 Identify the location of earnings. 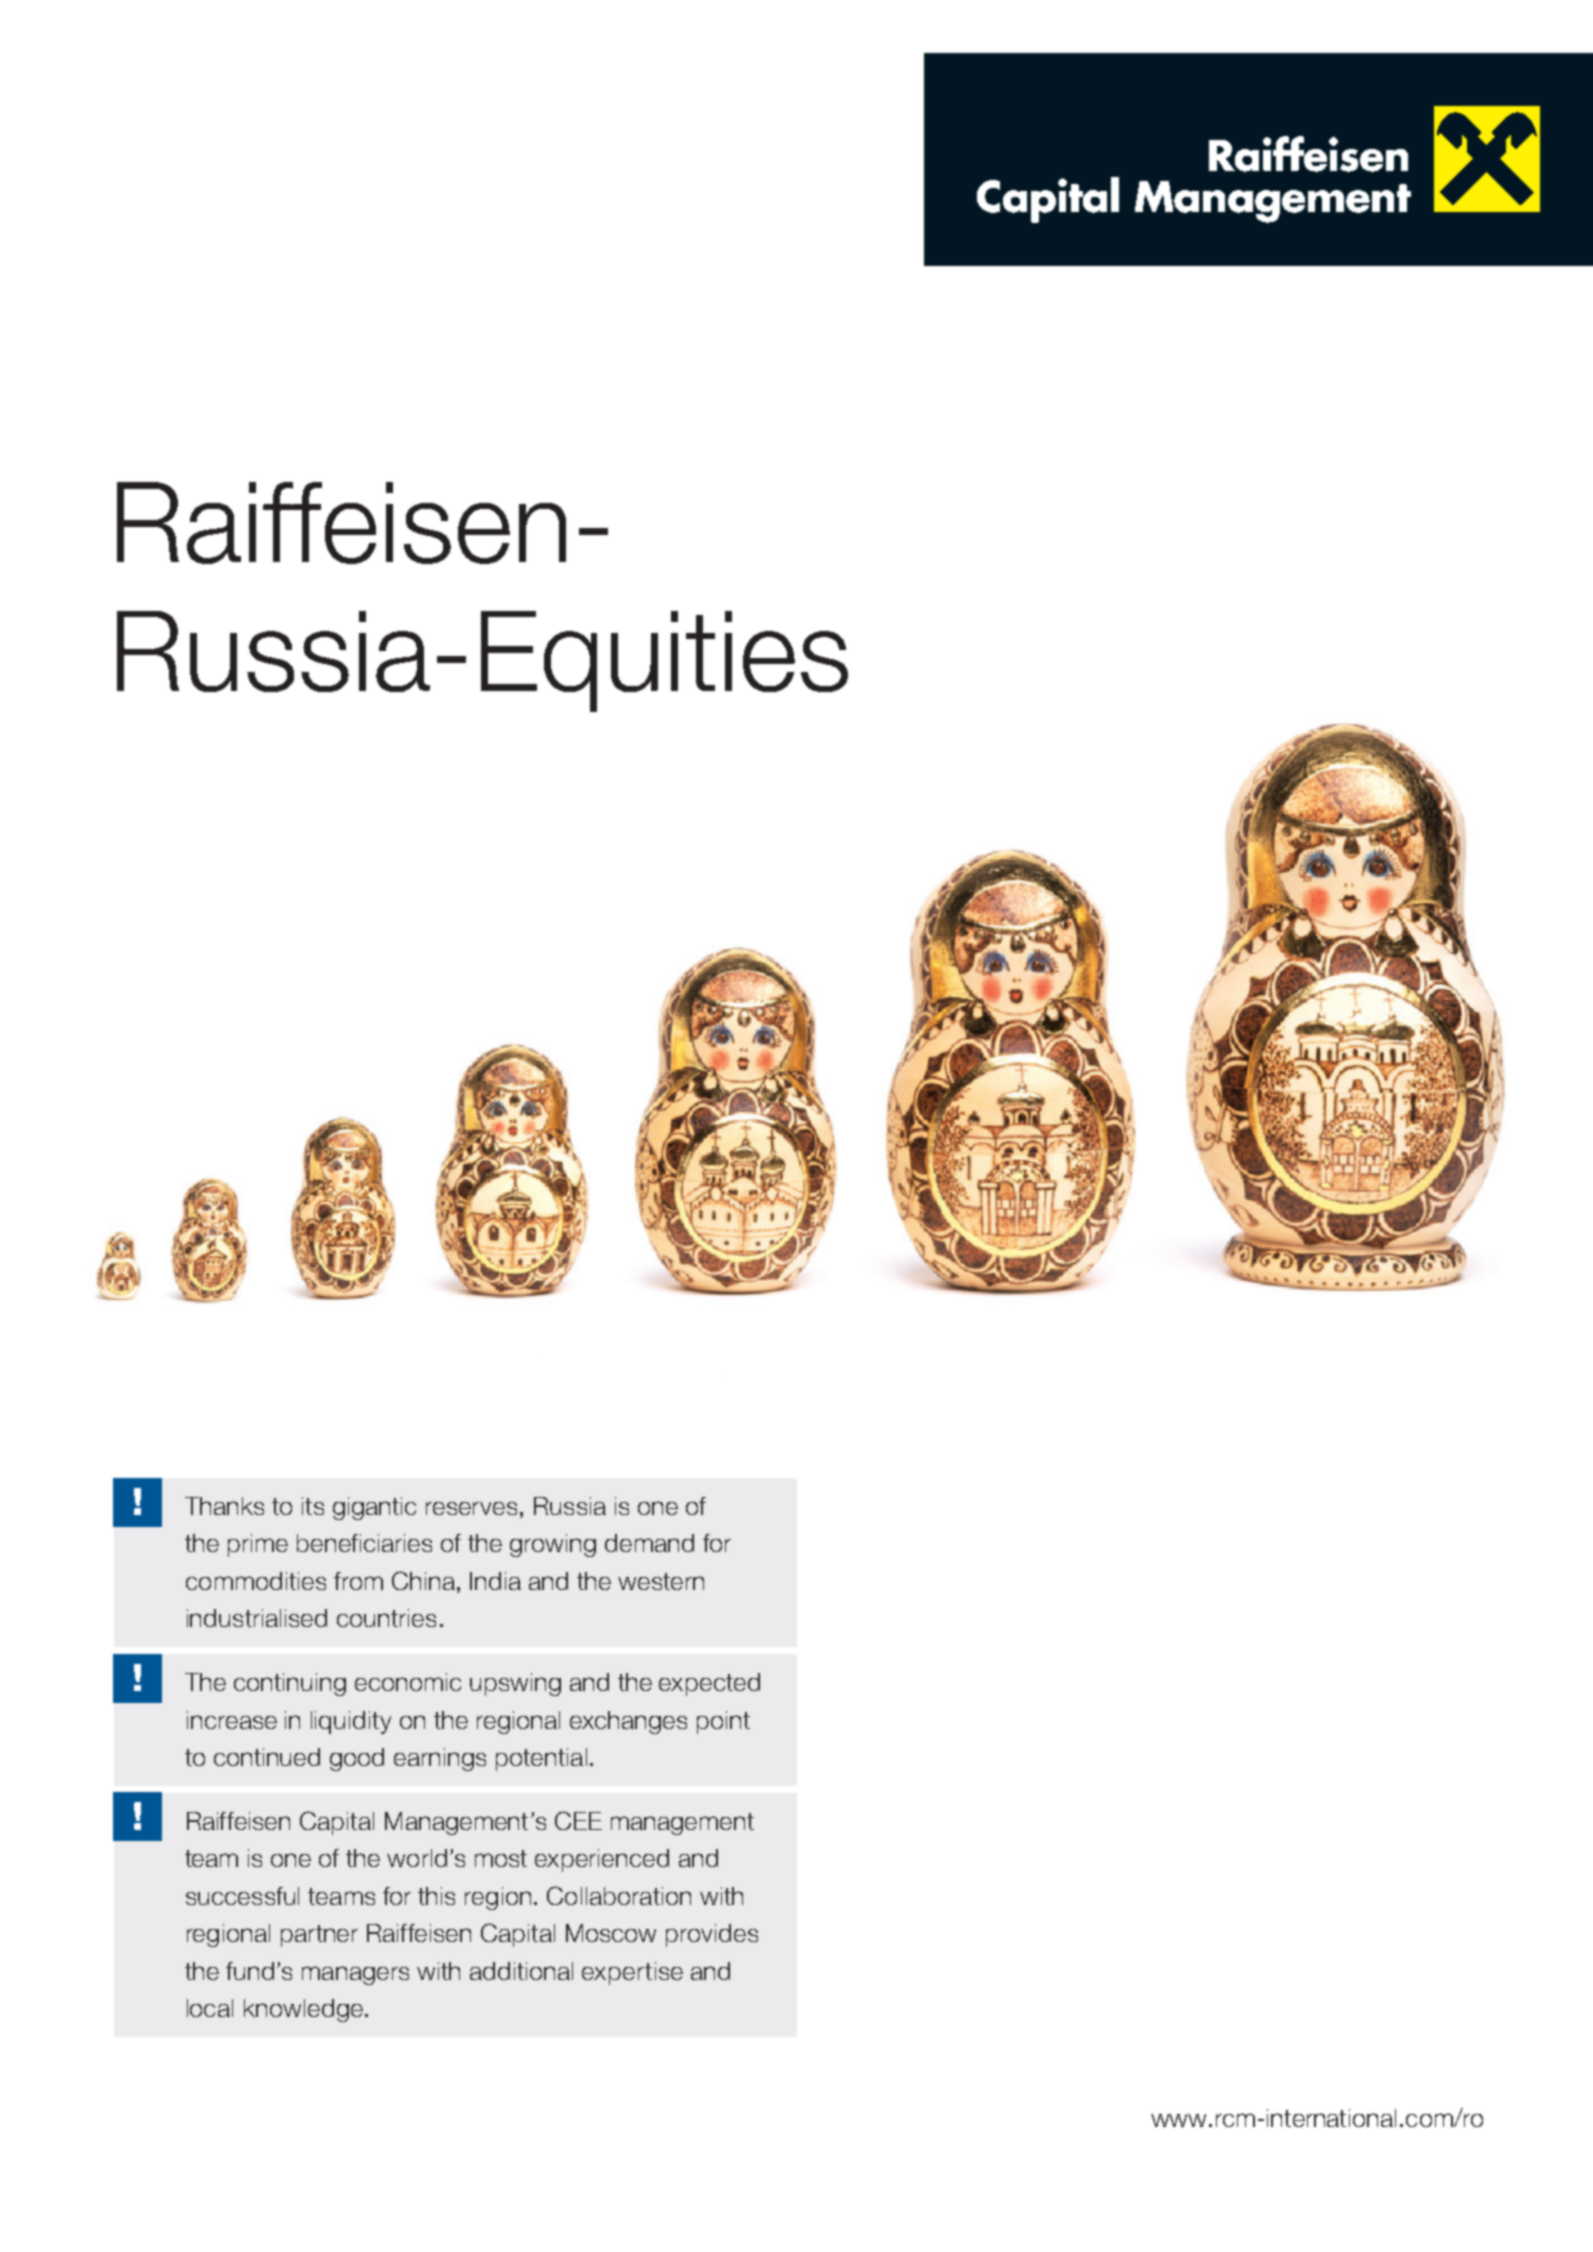
(440, 1759).
